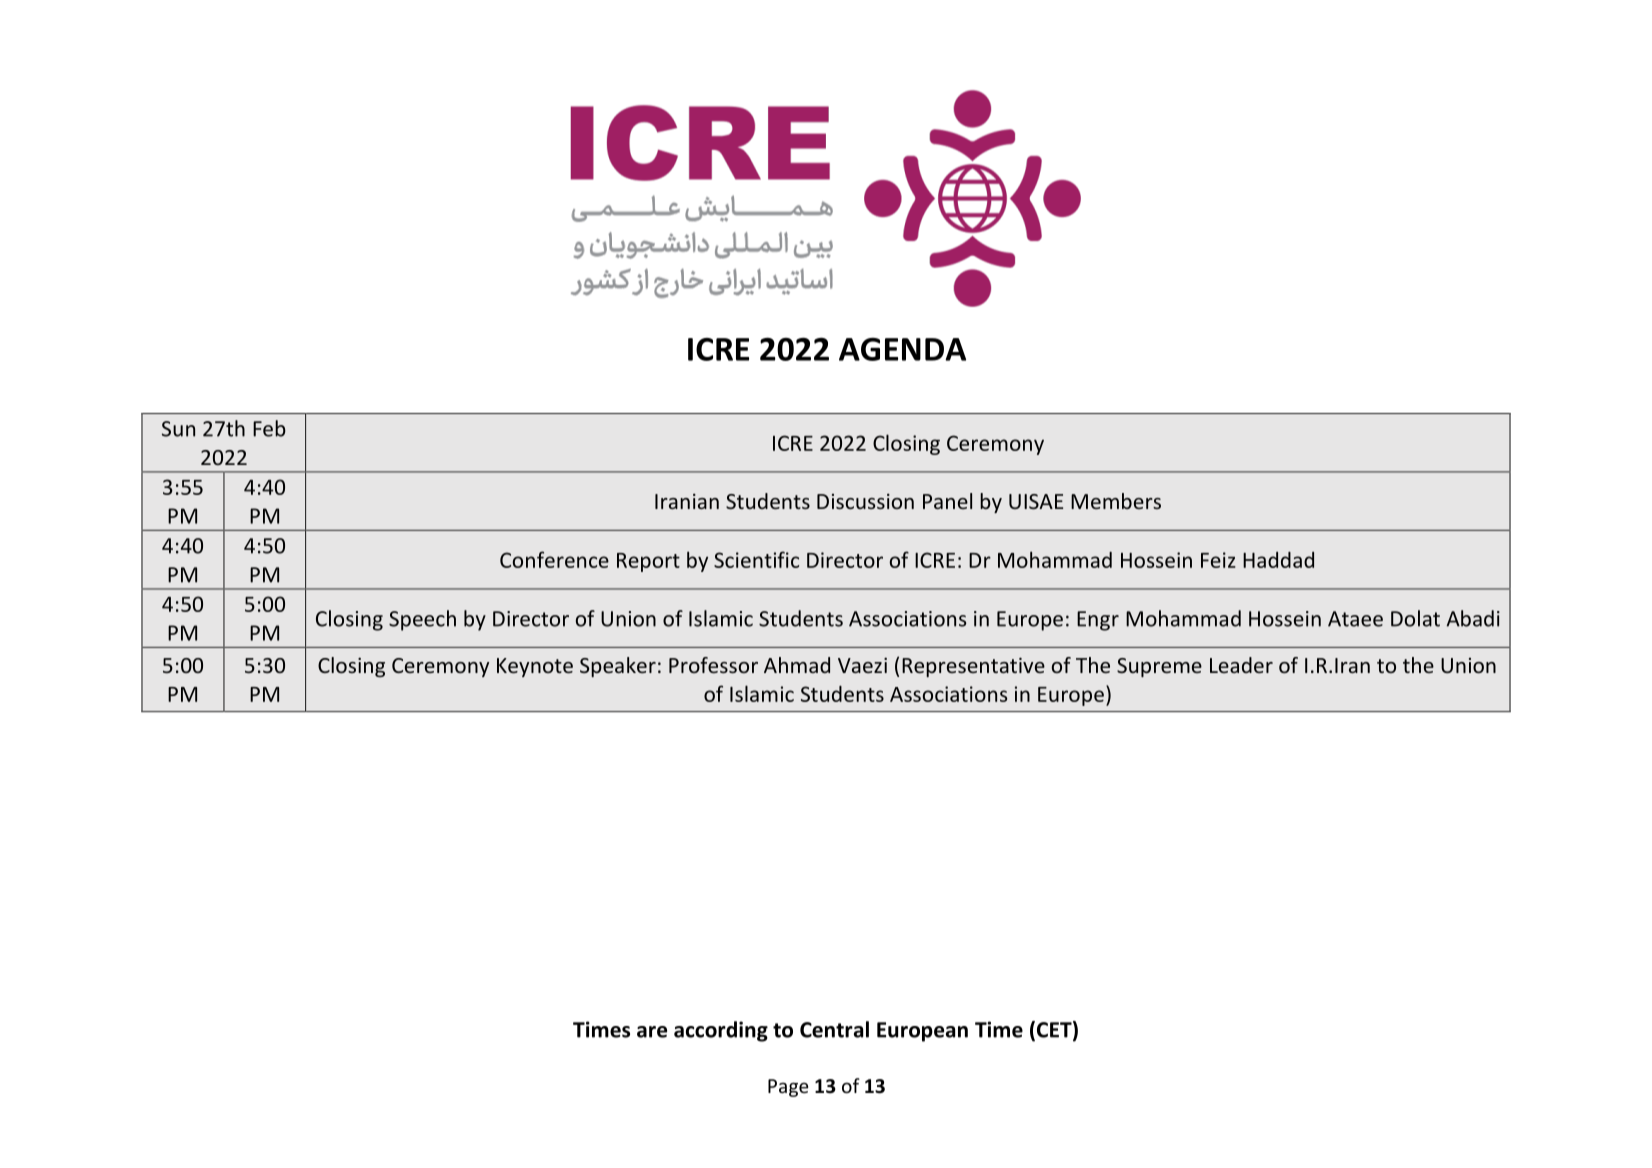 The width and height of the image is (1652, 1168). Describe the element at coordinates (902, 349) in the image. I see `AGENDA` at that location.
